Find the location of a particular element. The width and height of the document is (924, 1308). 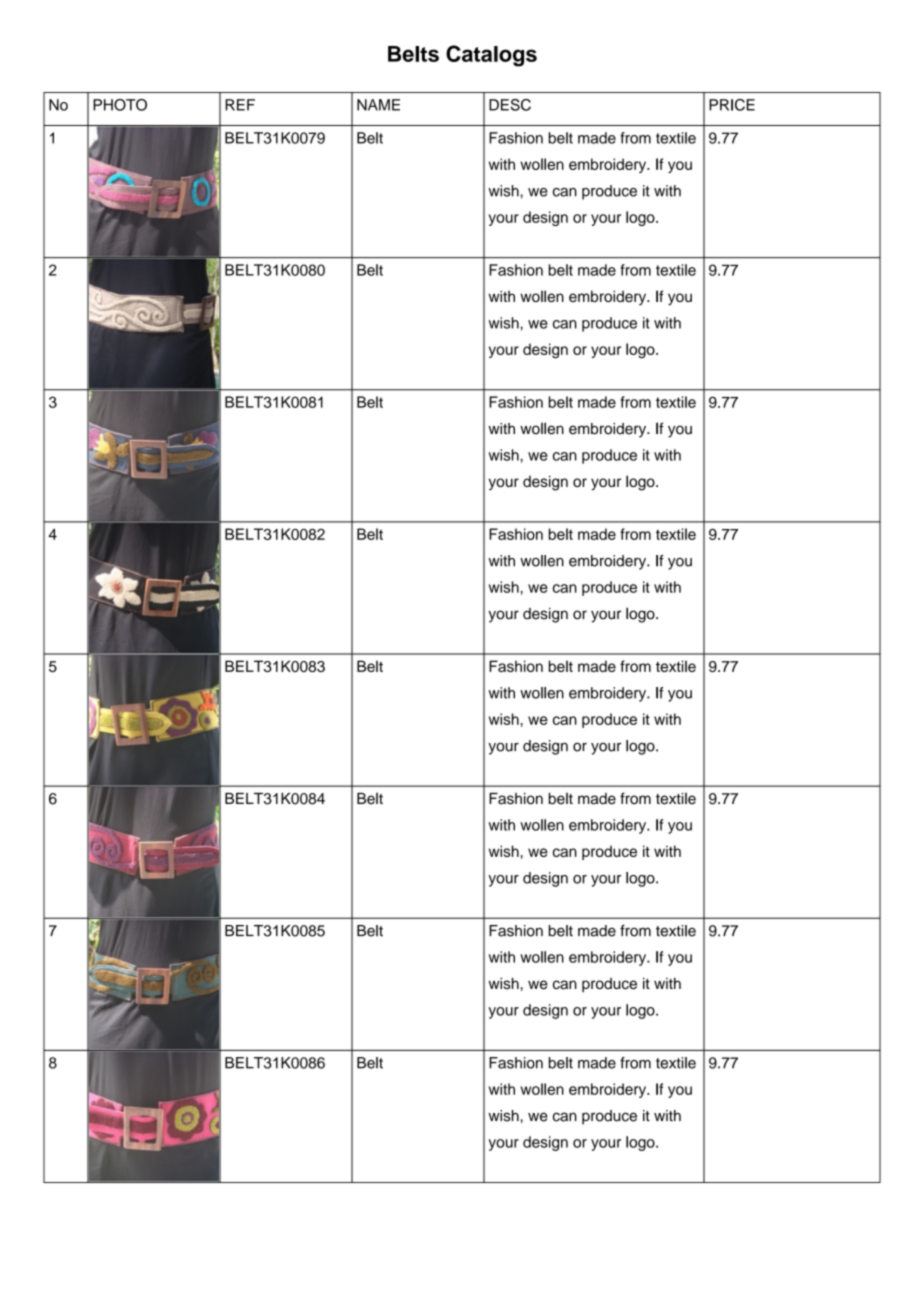

REF is located at coordinates (240, 105).
